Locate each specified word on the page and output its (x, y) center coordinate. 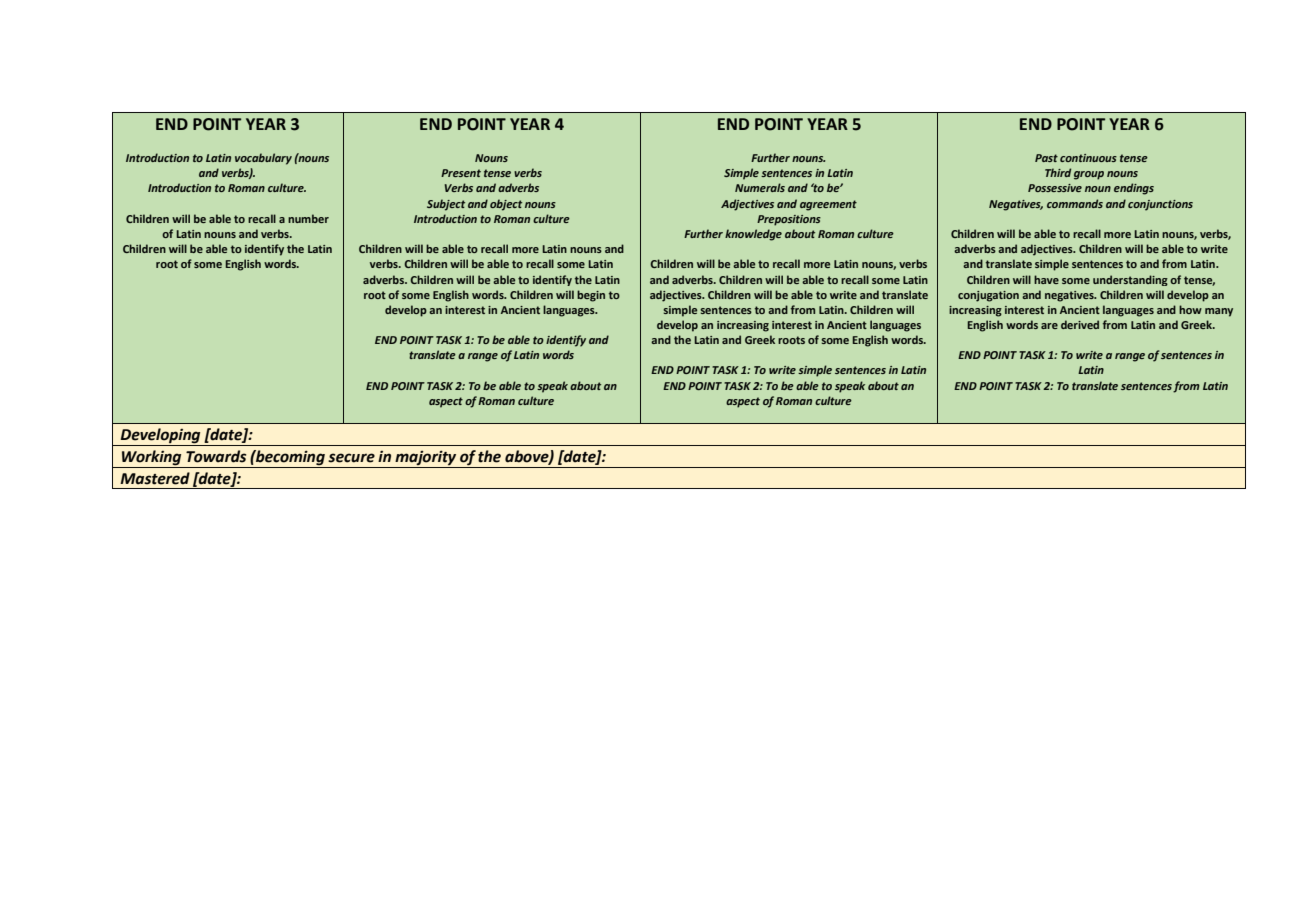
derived (1080, 324)
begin (591, 296)
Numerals (760, 187)
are (1049, 326)
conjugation (988, 296)
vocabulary (263, 159)
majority (426, 459)
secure (351, 458)
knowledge (753, 235)
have (1046, 279)
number (308, 218)
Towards (216, 456)
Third (1058, 172)
